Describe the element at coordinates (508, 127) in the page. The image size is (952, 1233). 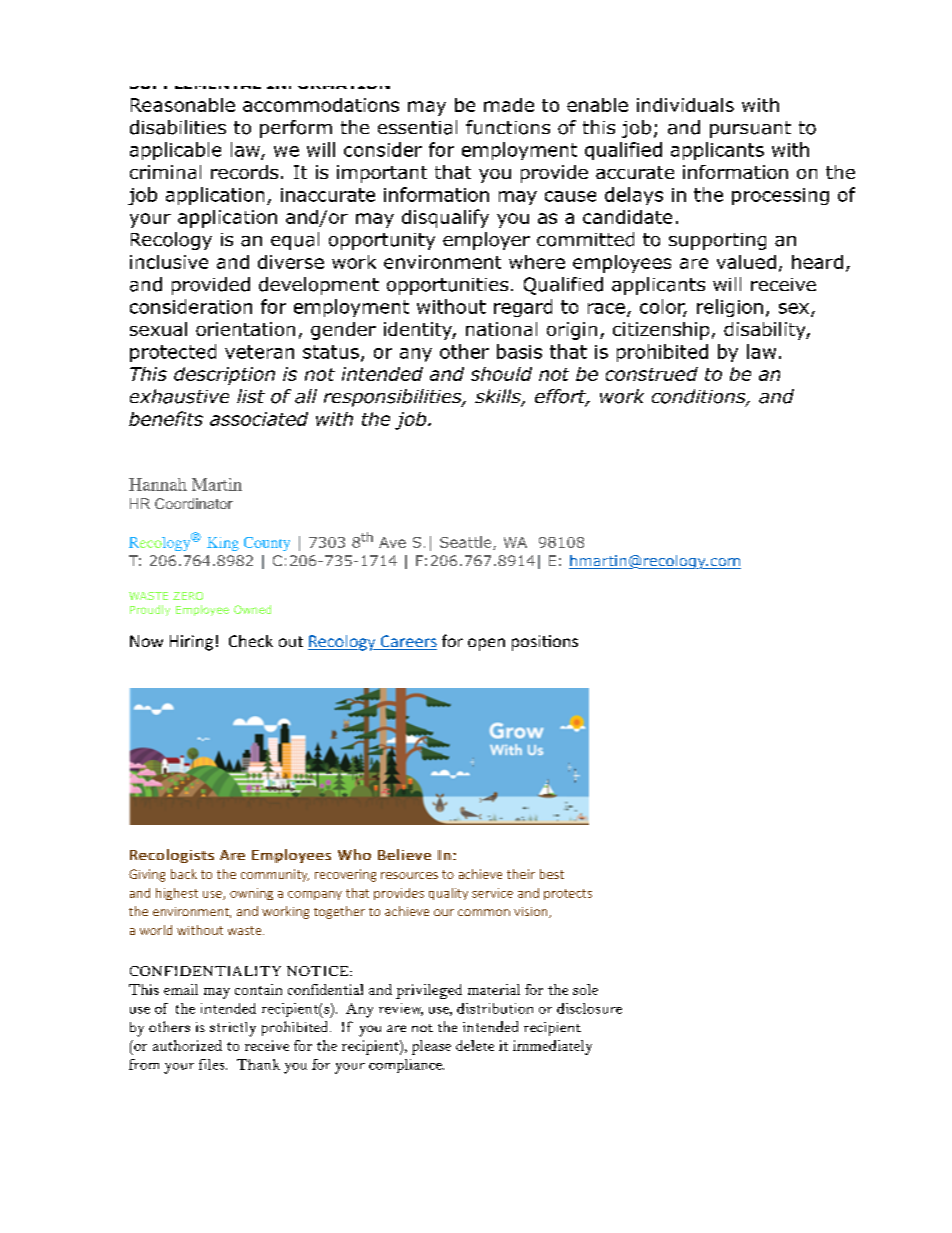
I see `functions` at that location.
